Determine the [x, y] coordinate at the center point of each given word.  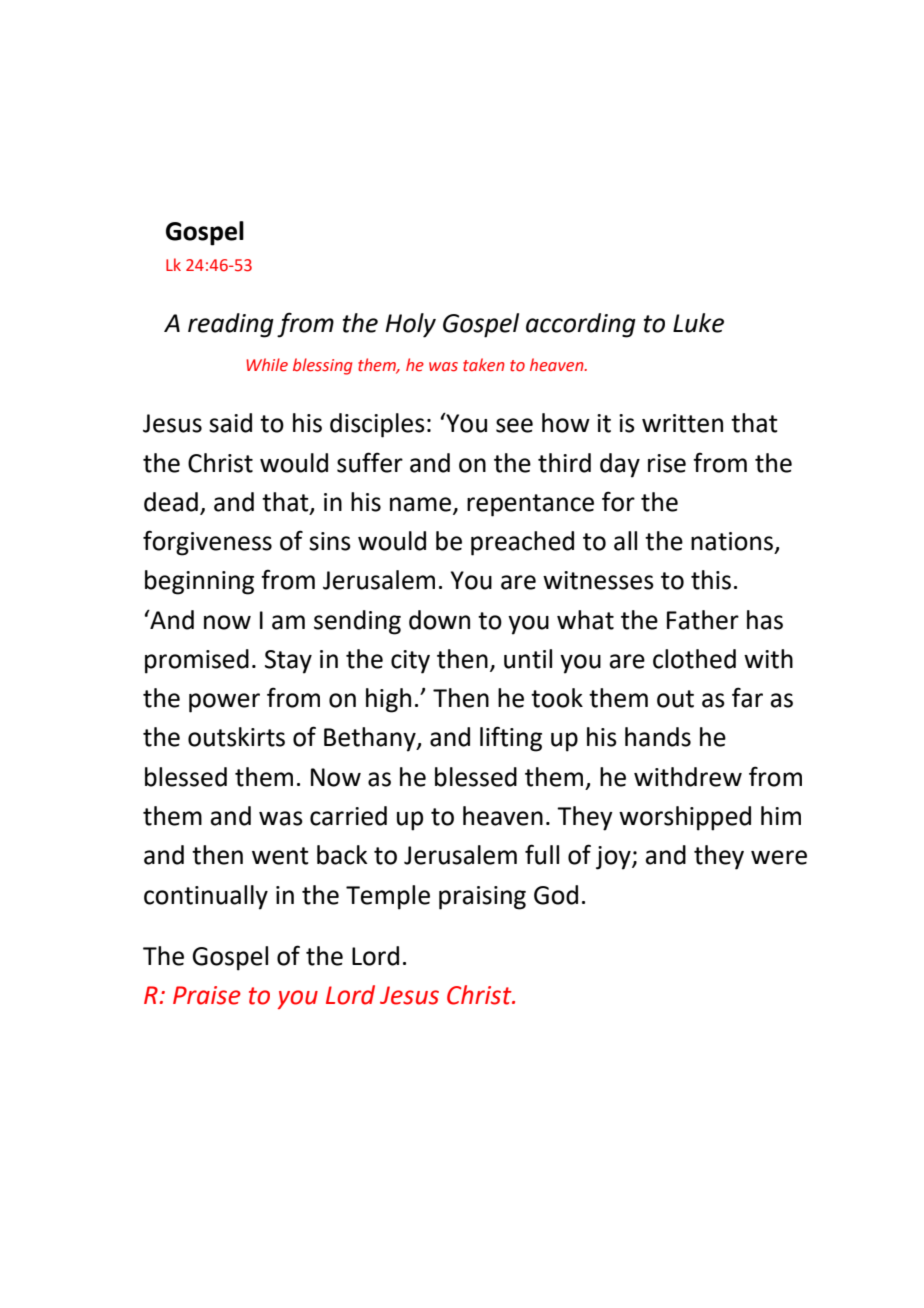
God [556, 895]
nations [732, 541]
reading [231, 325]
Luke [698, 323]
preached [522, 543]
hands [658, 737]
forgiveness [207, 543]
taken [484, 365]
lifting [511, 739]
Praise [207, 995]
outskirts [236, 737]
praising [482, 898]
